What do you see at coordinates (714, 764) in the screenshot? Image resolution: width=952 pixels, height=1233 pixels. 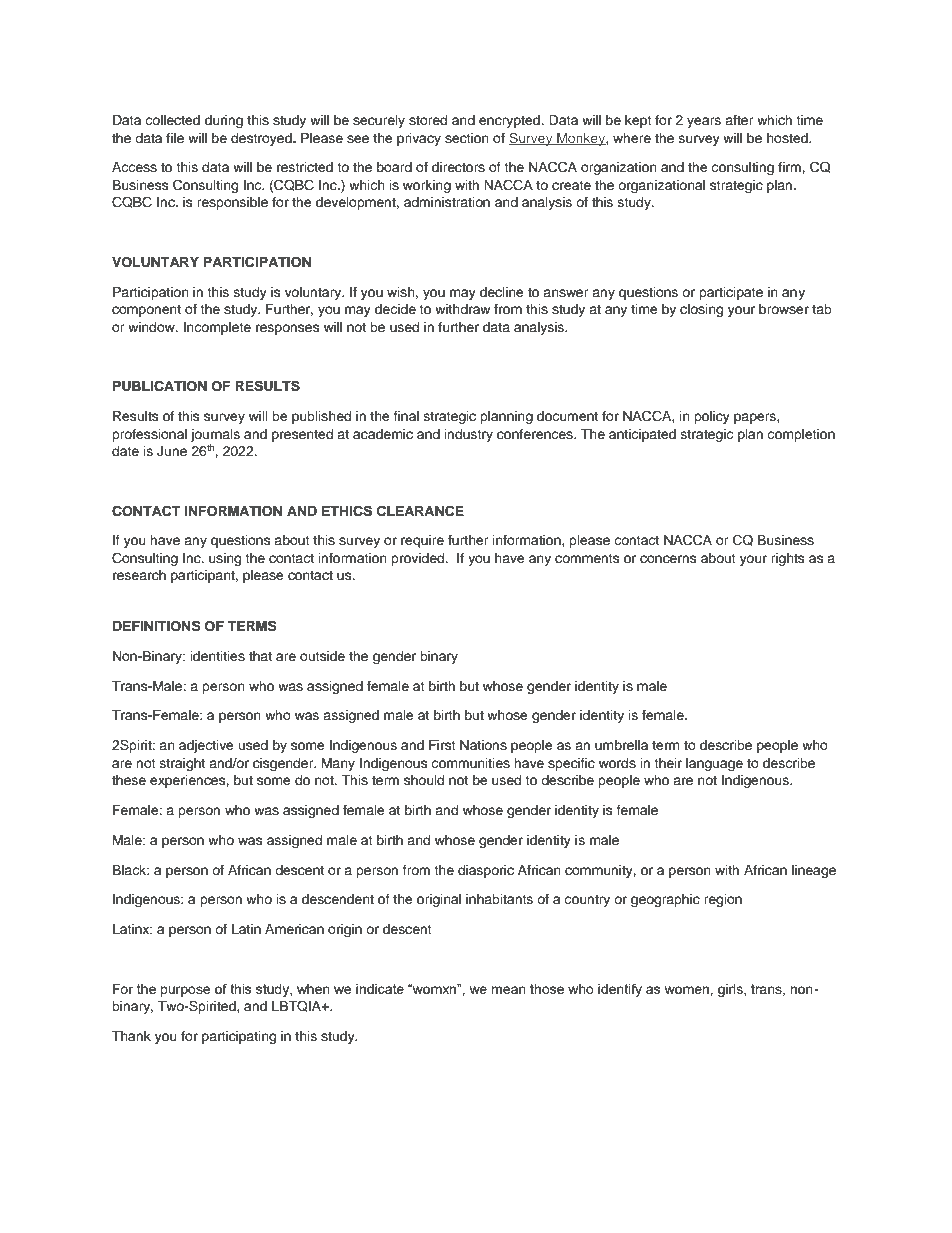 I see `language` at bounding box center [714, 764].
